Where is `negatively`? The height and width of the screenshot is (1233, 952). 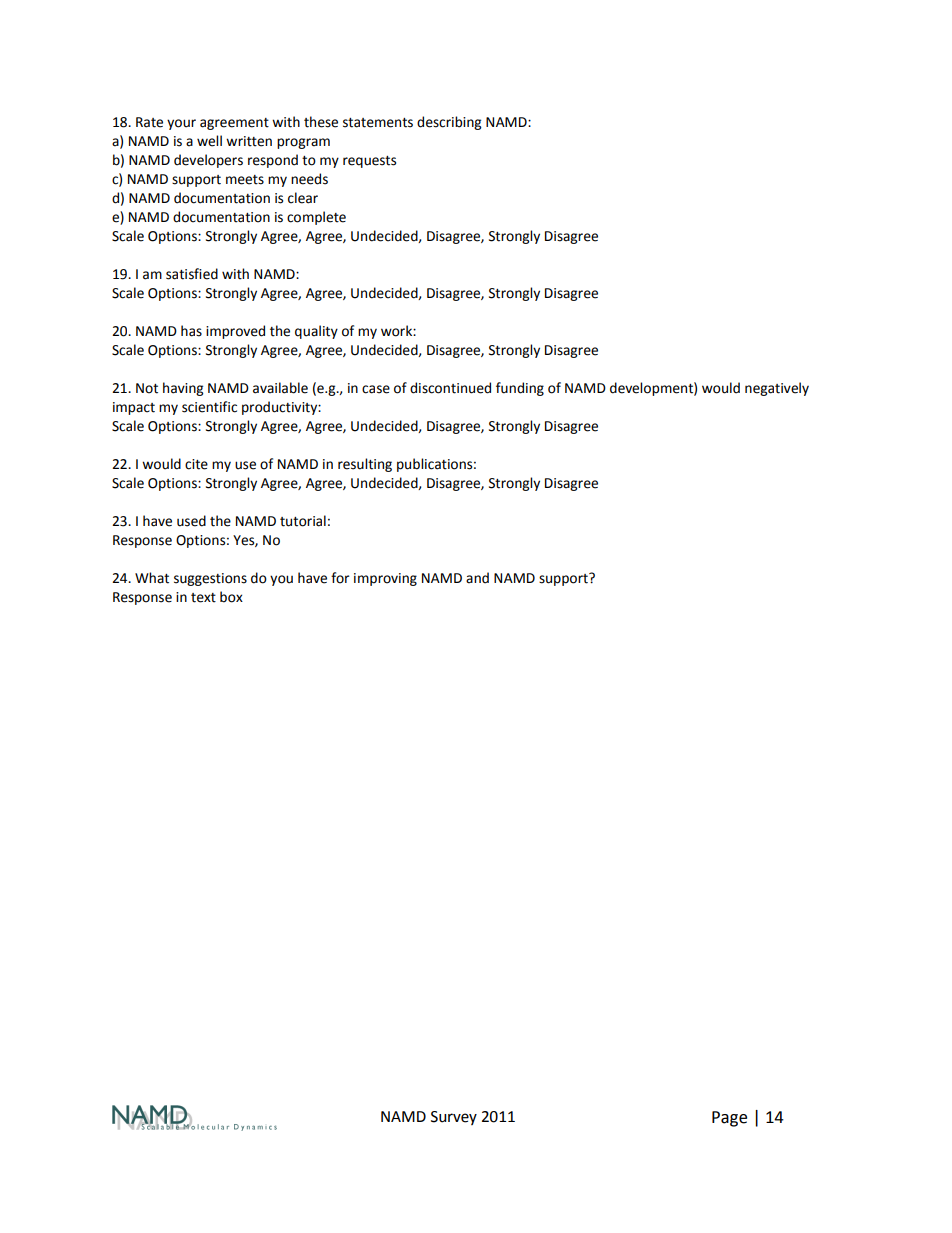 negatively is located at coordinates (777, 389).
